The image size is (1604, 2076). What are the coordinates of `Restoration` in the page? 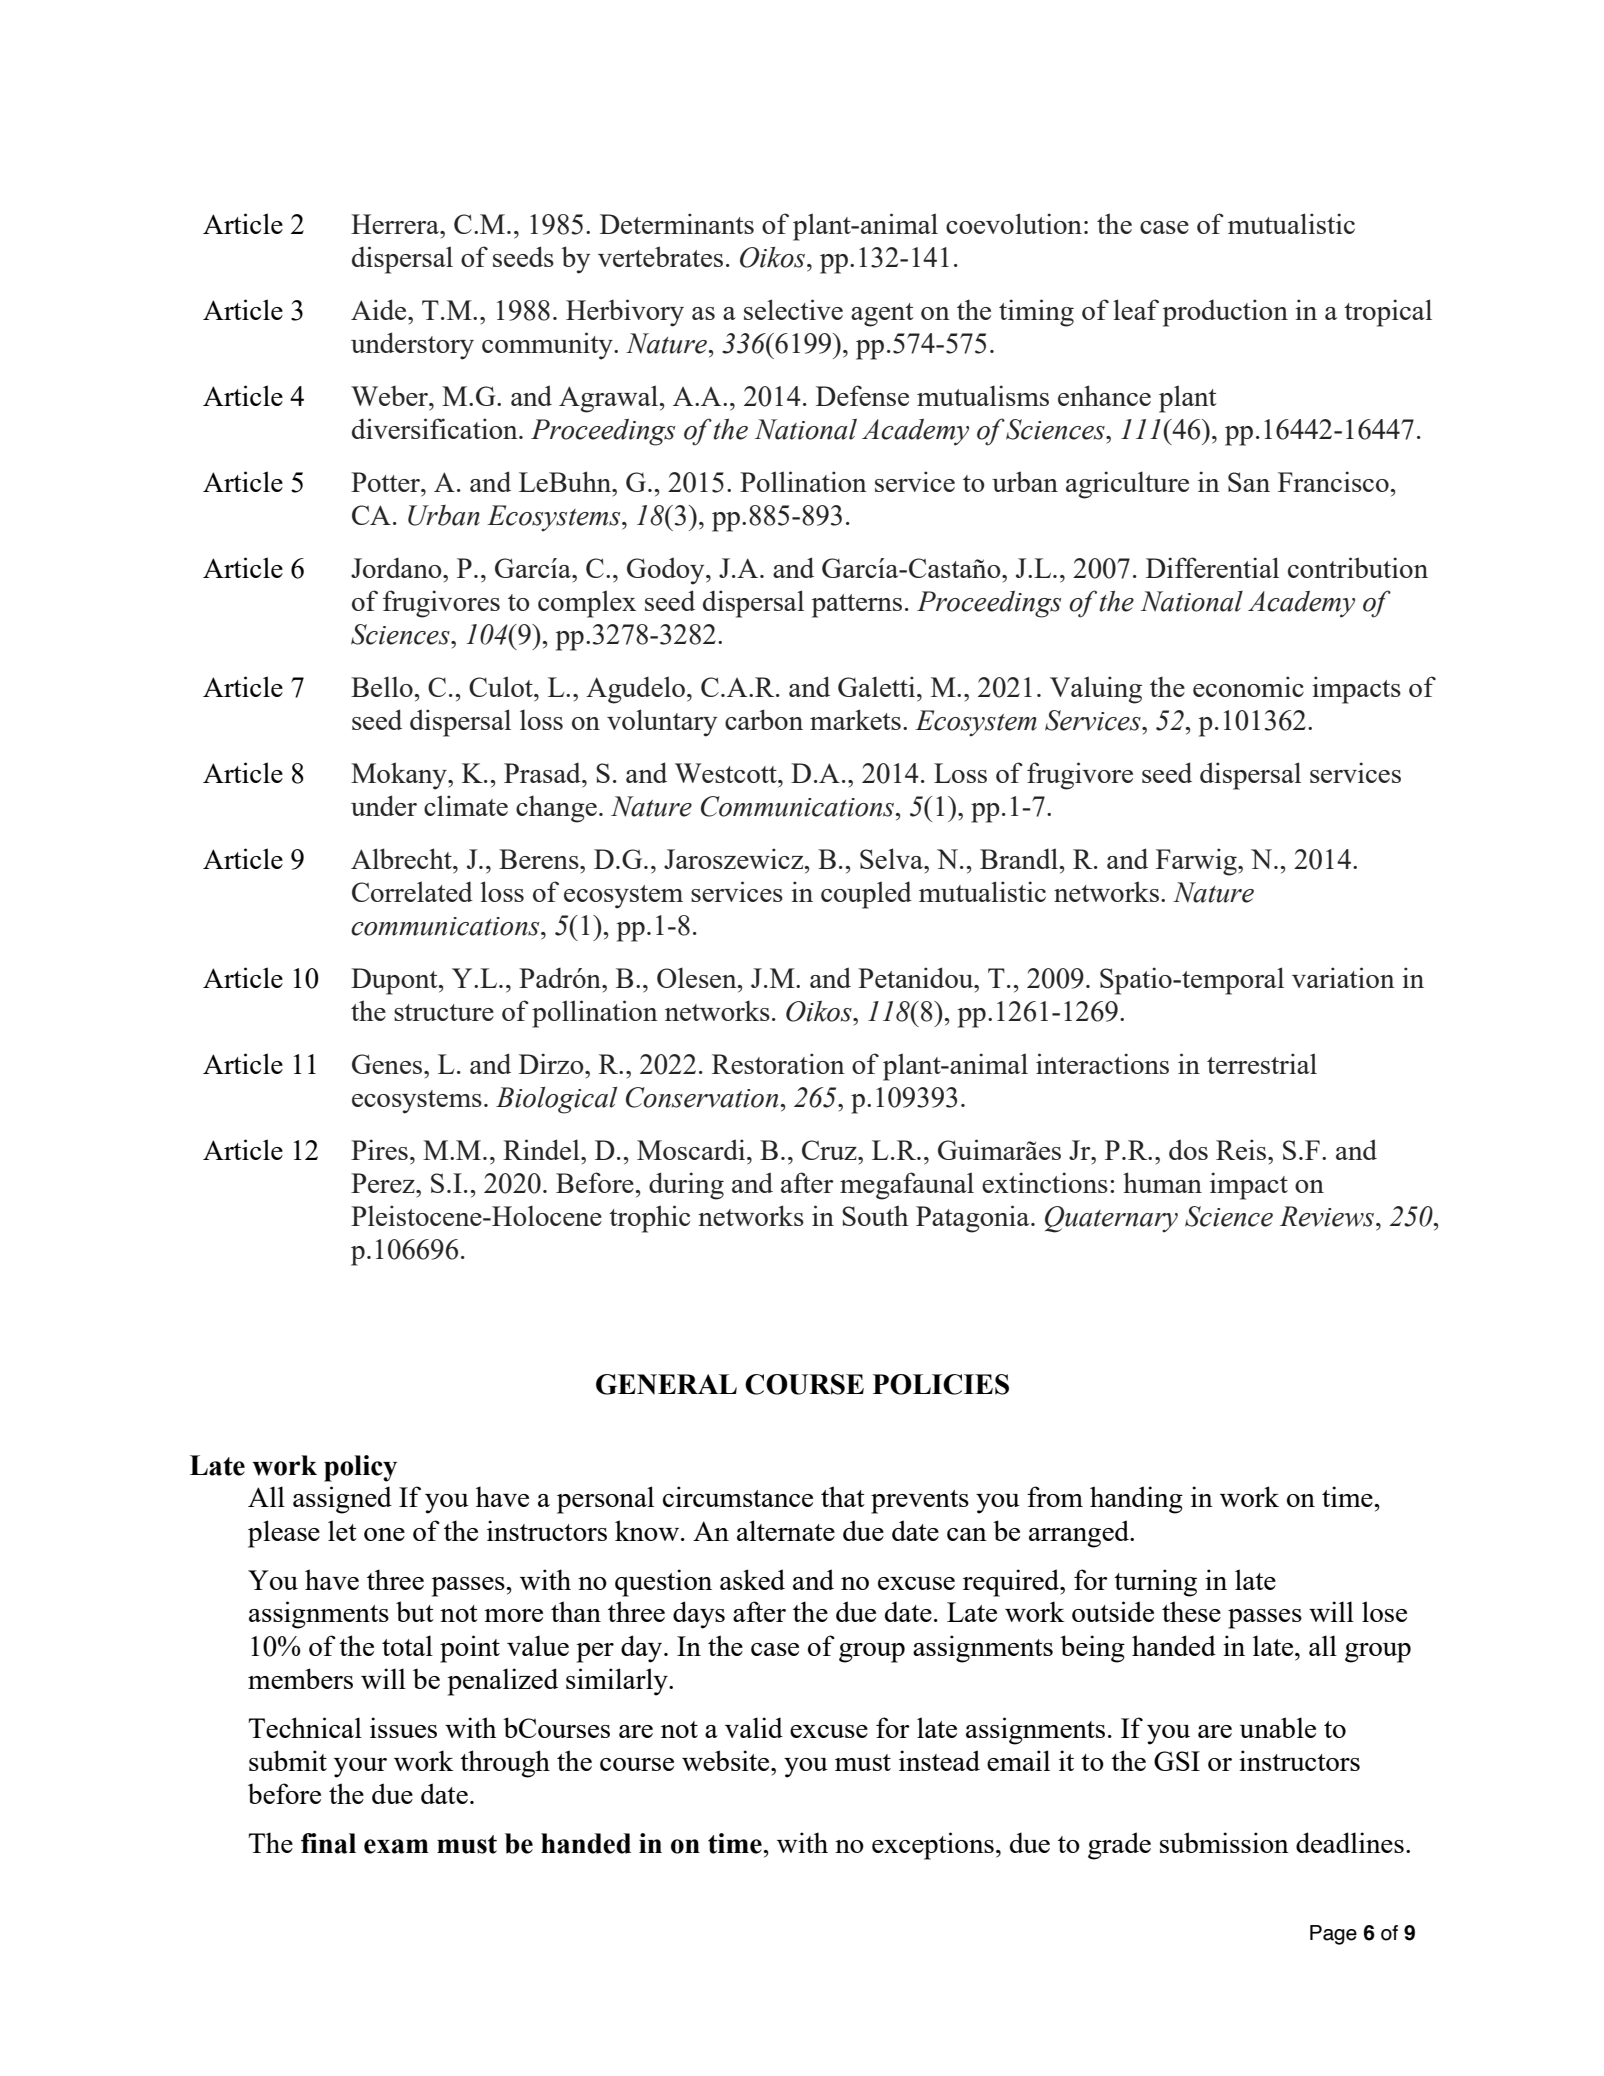 It's located at (778, 1063).
